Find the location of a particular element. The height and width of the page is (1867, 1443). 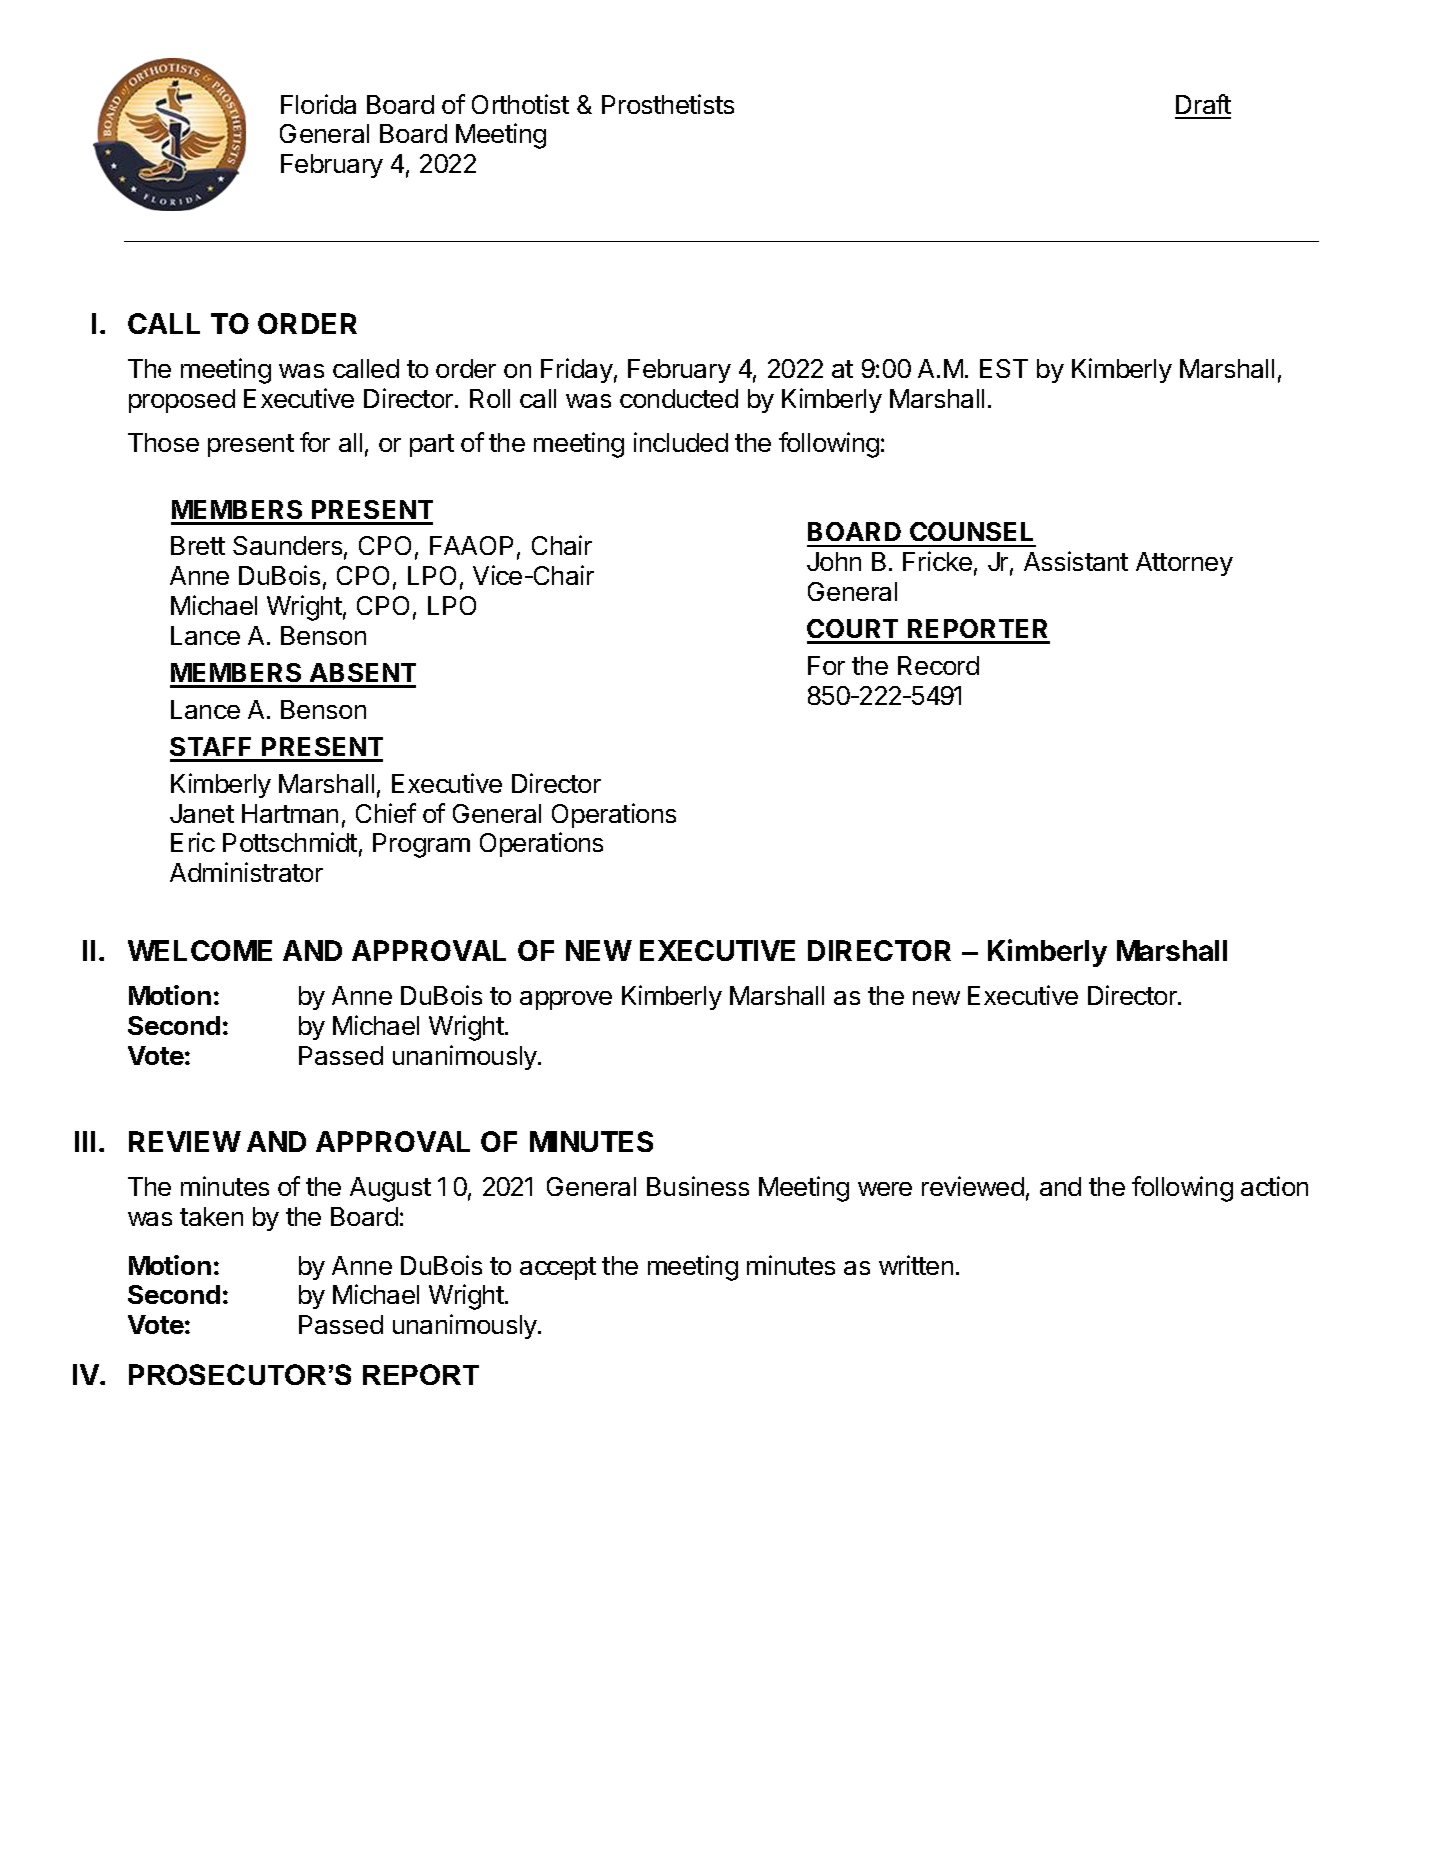

Brett is located at coordinates (198, 545).
